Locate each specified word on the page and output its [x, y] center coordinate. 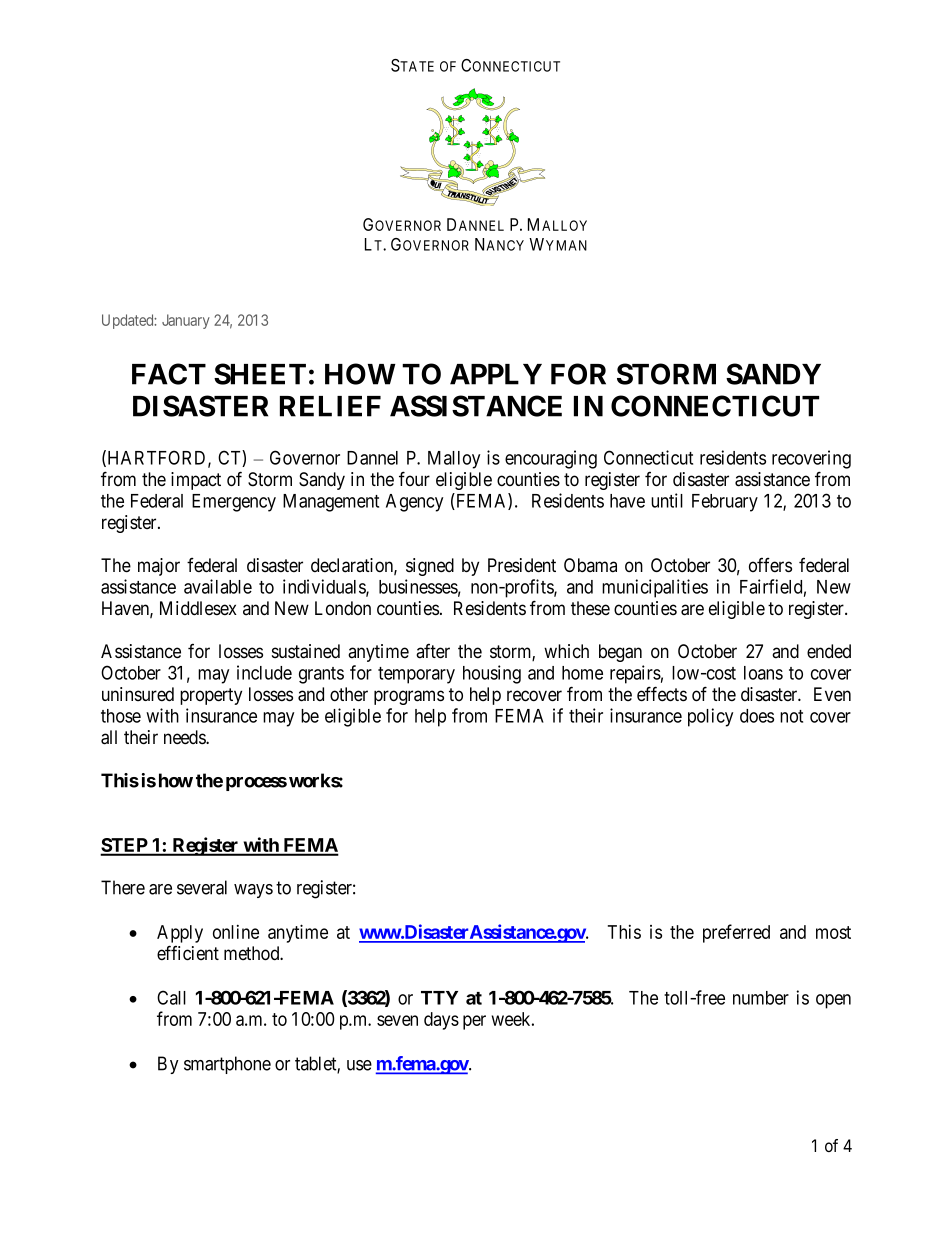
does [757, 716]
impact [196, 481]
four [414, 478]
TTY [439, 998]
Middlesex [198, 608]
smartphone [227, 1065]
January [186, 321]
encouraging [551, 459]
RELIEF [330, 406]
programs [409, 697]
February [725, 503]
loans [763, 673]
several [202, 887]
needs [185, 737]
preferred [736, 933]
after [433, 651]
